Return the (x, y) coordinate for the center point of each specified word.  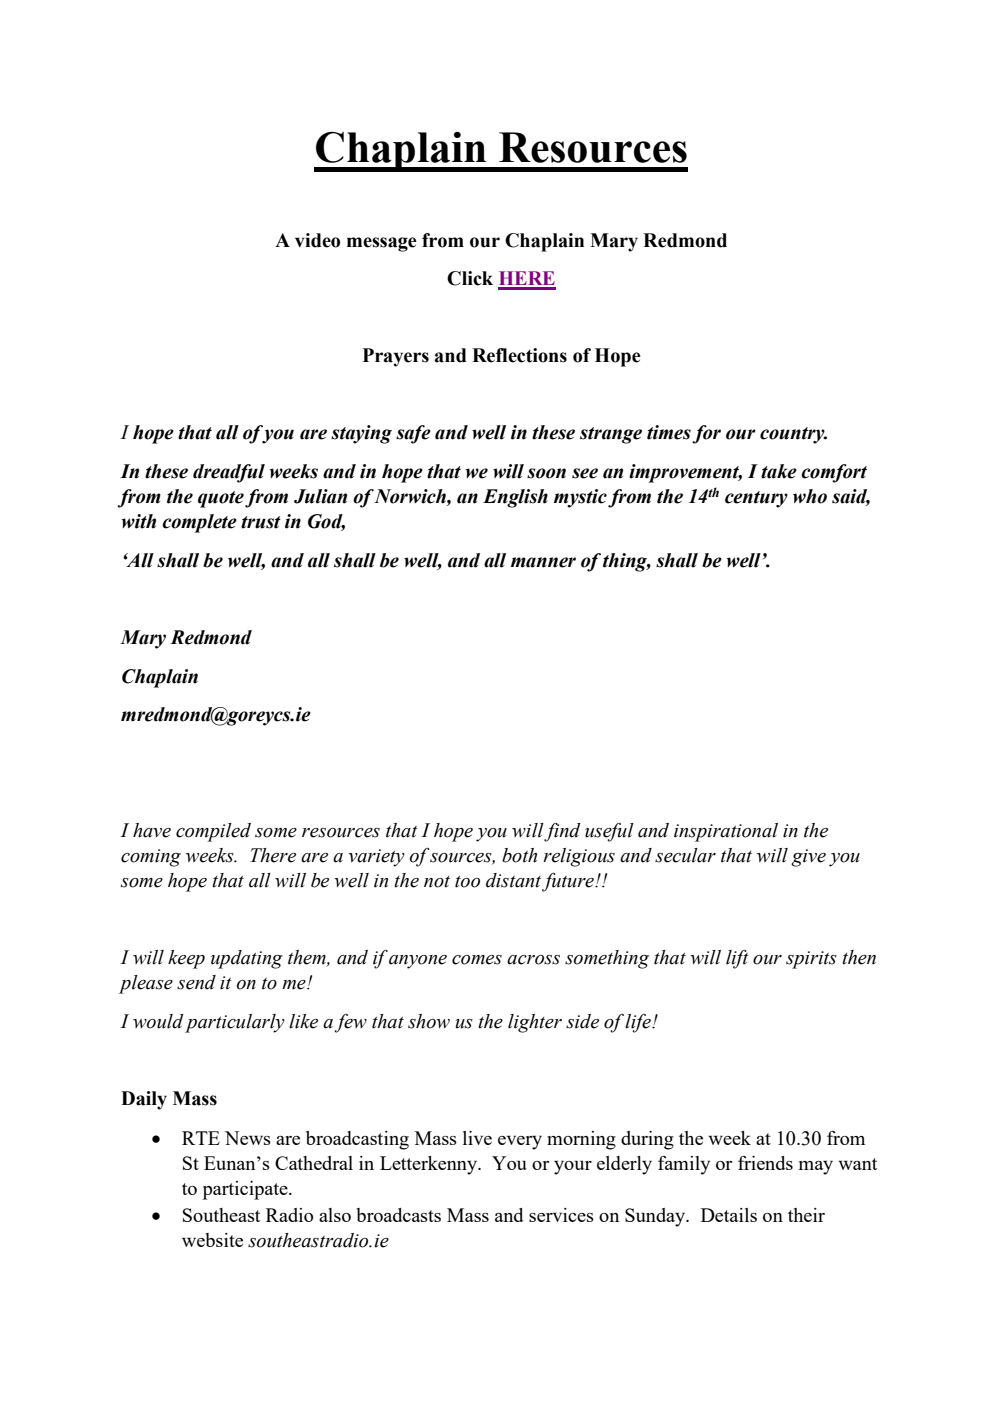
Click (470, 278)
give (808, 858)
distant (513, 880)
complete (199, 523)
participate (246, 1190)
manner (543, 562)
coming (151, 858)
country (793, 435)
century (756, 499)
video (317, 240)
